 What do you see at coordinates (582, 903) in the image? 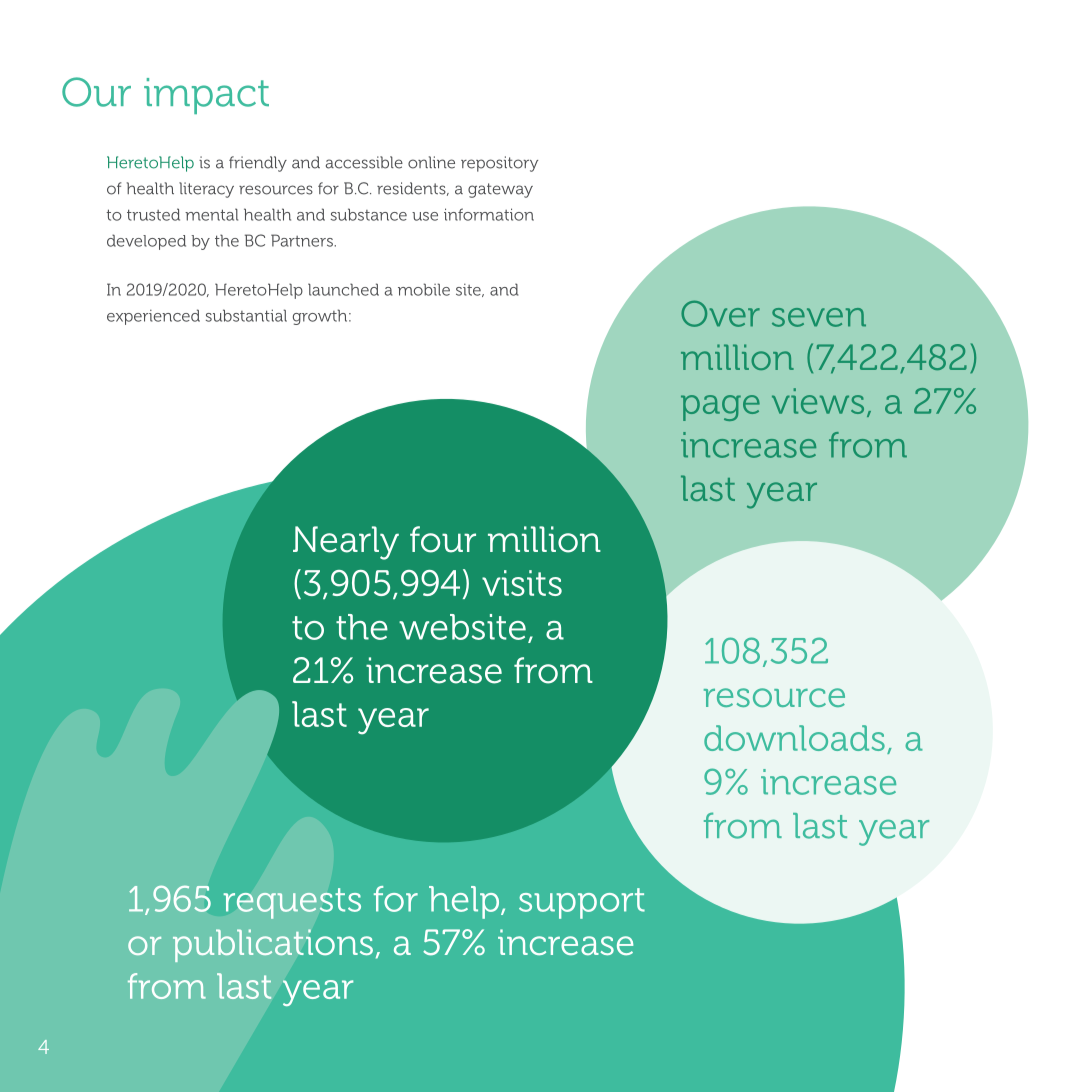
I see `support` at bounding box center [582, 903].
